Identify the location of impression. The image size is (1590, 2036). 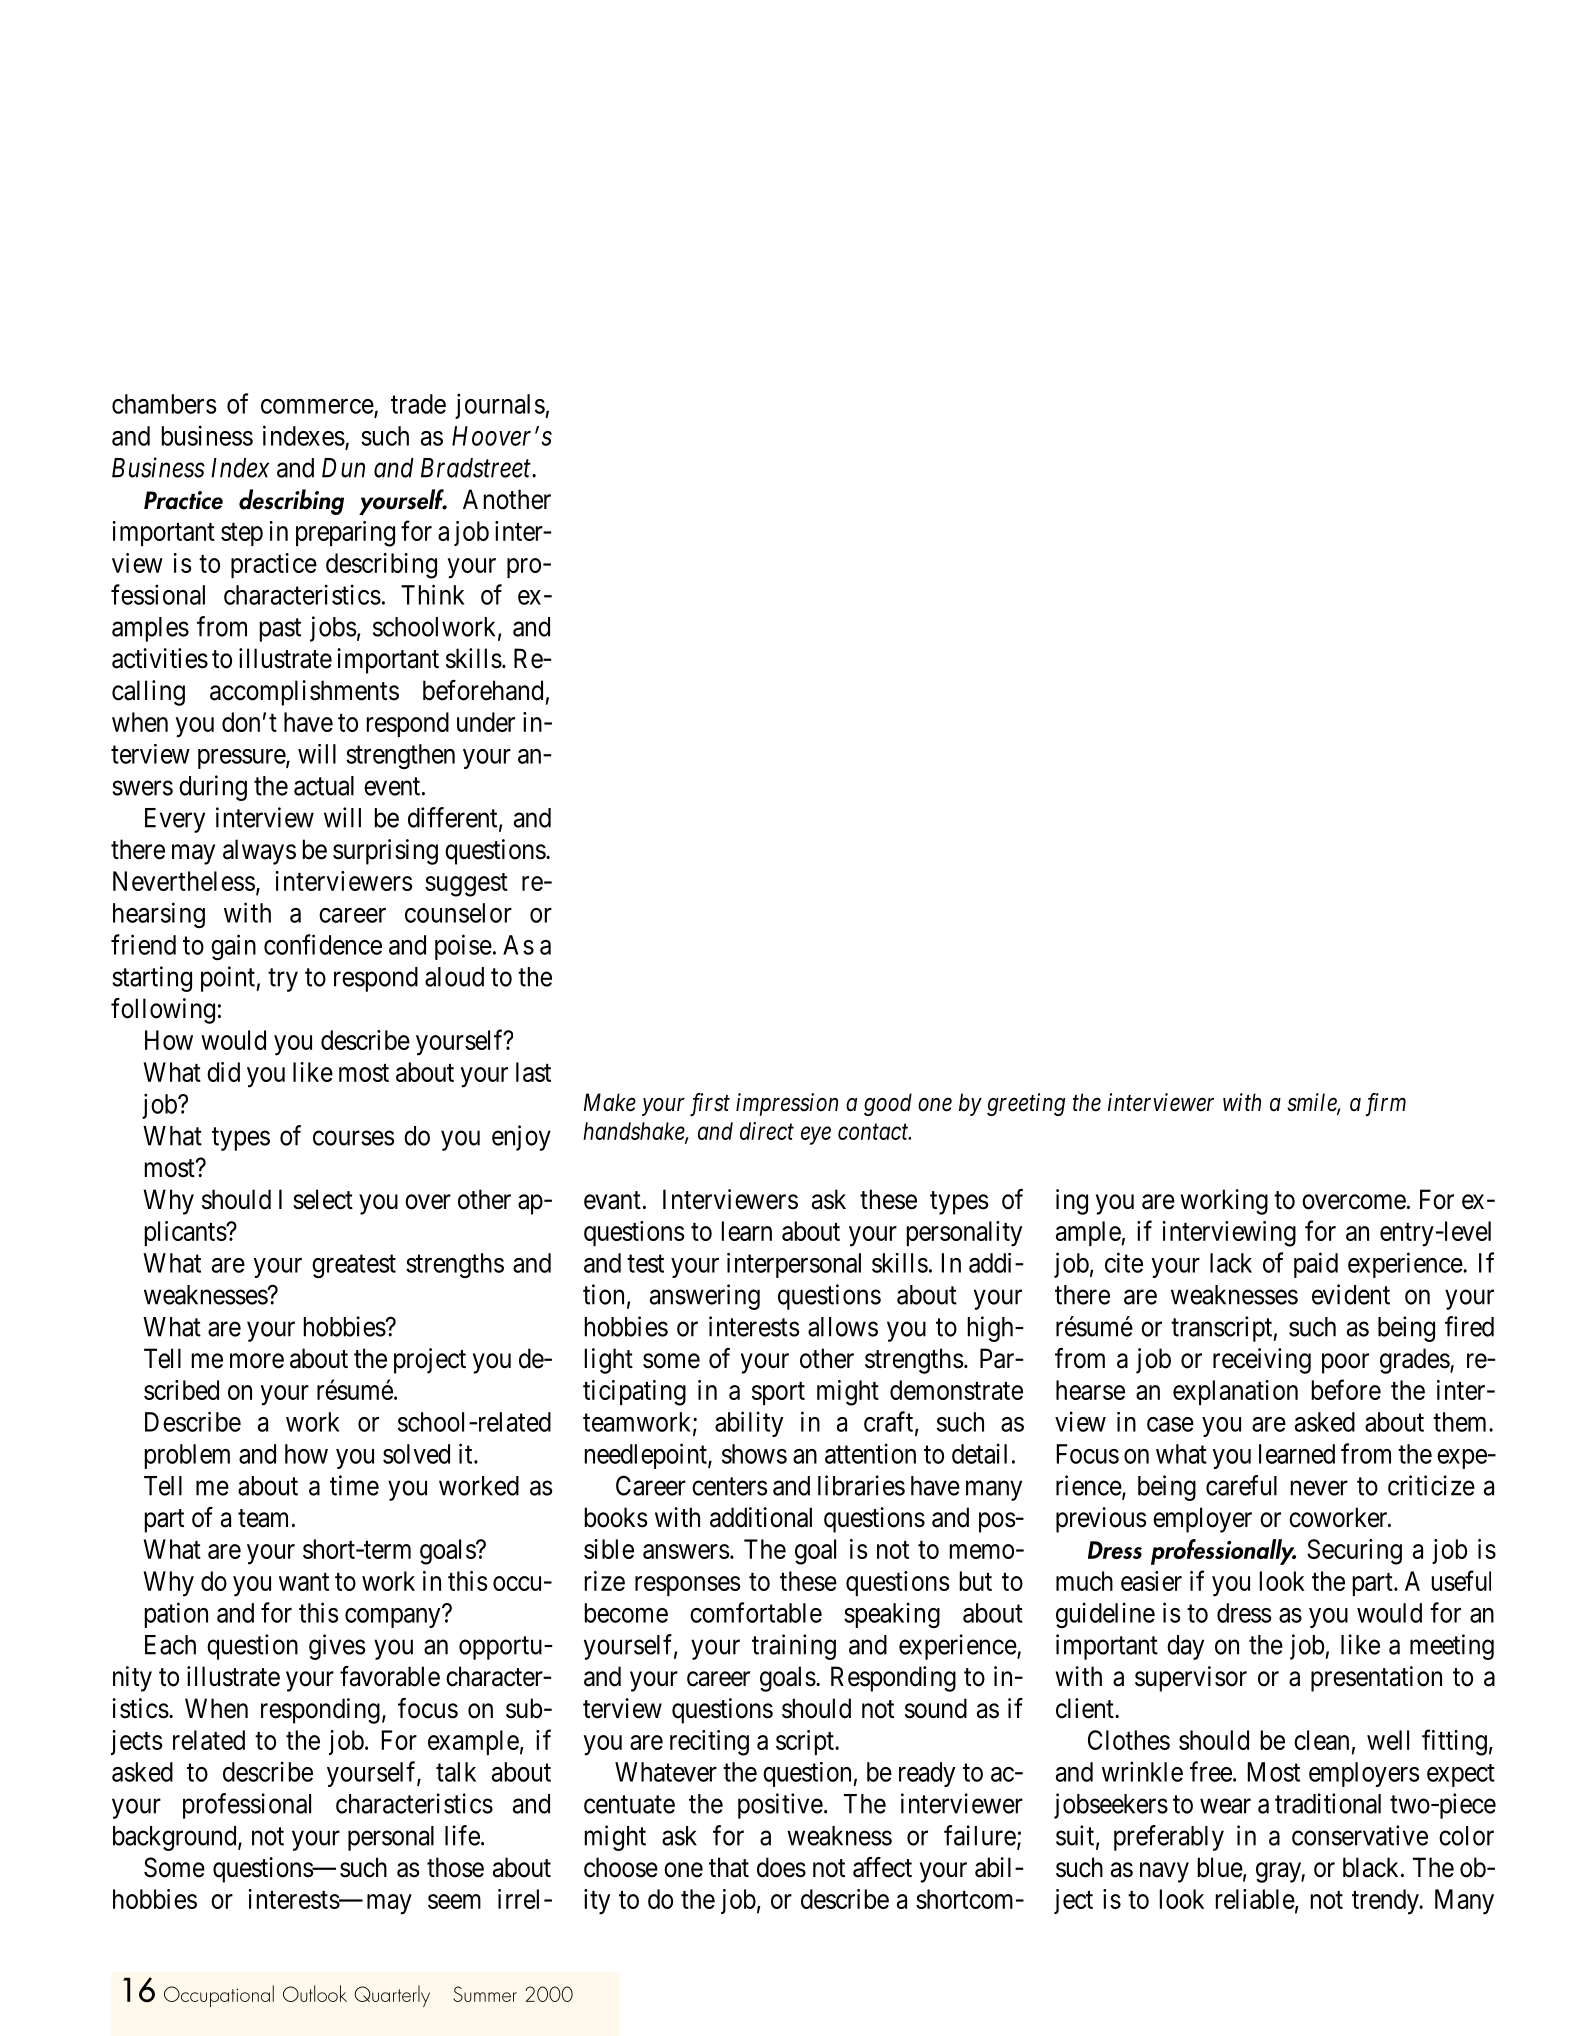
(787, 1104).
